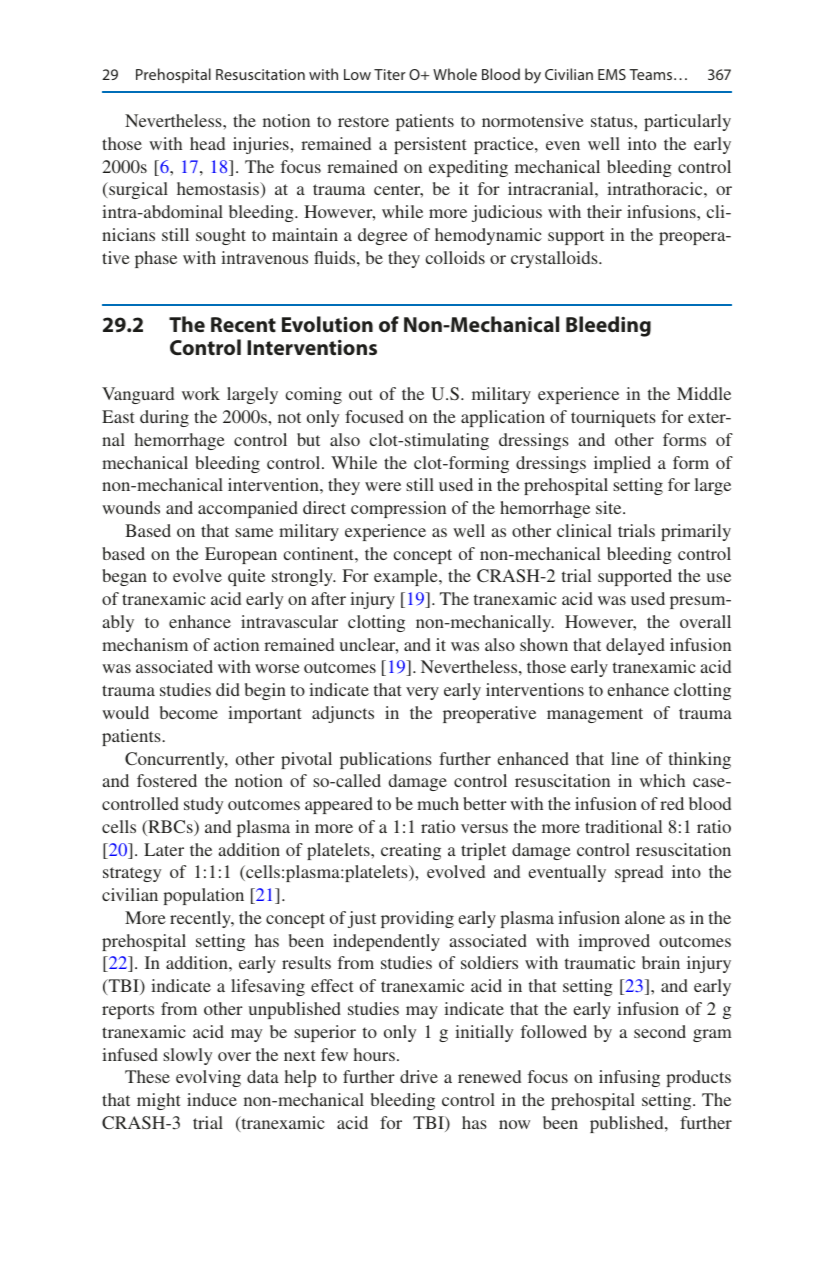 The height and width of the screenshot is (1264, 834). Describe the element at coordinates (212, 1099) in the screenshot. I see `induce` at that location.
